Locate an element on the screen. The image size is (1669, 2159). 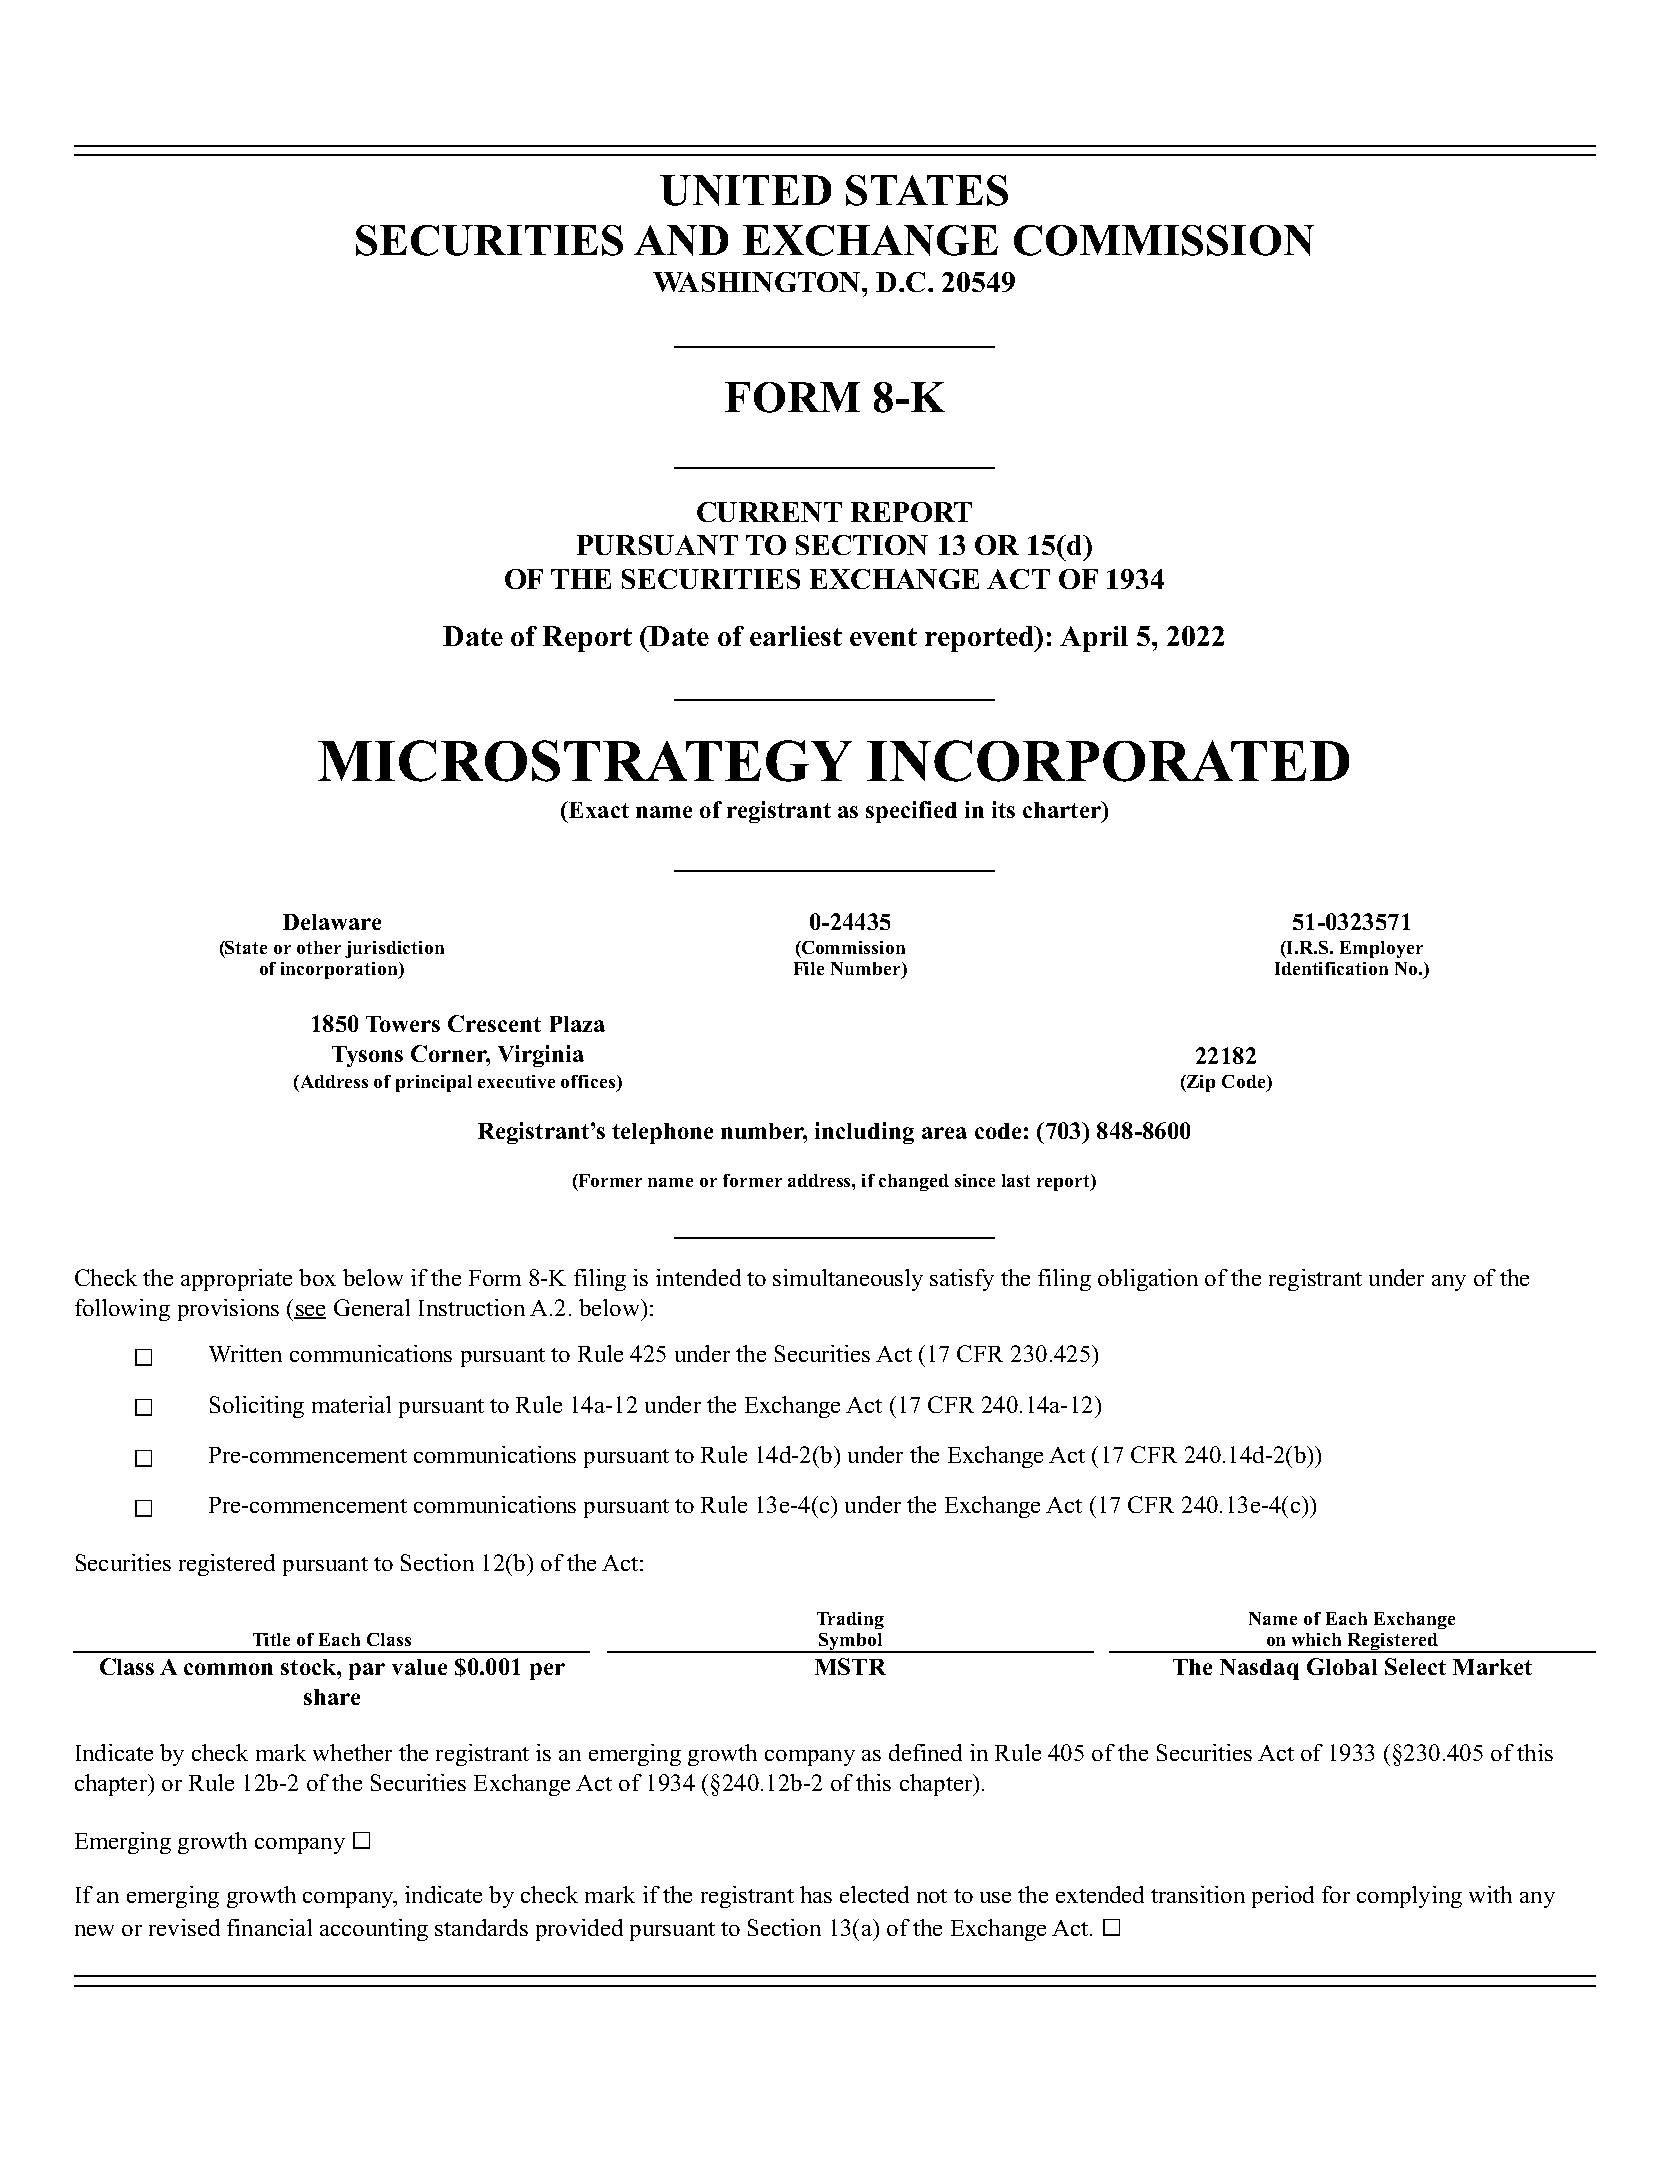
WASHINGTON is located at coordinates (758, 282).
